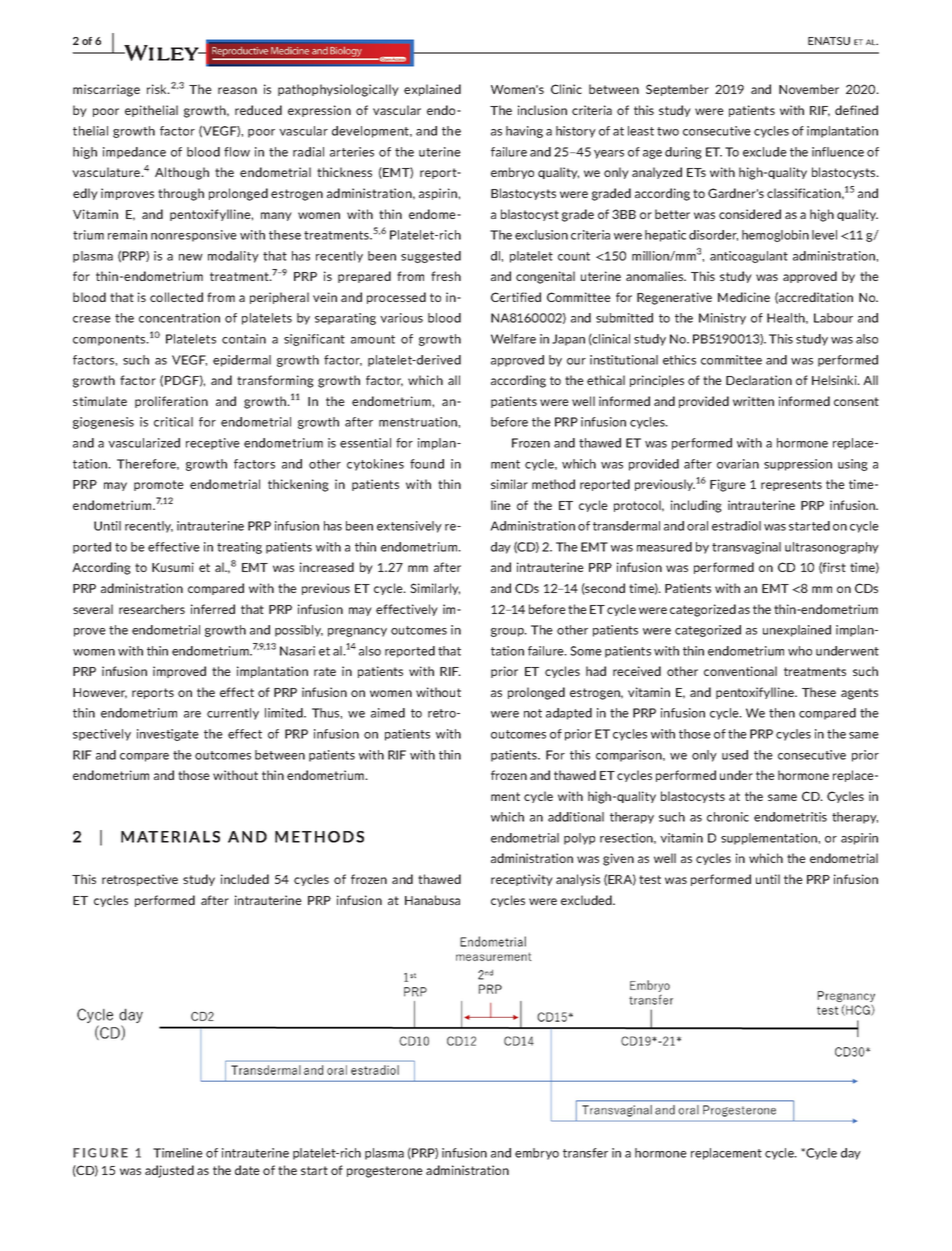 The image size is (952, 1251). I want to click on having, so click(524, 132).
